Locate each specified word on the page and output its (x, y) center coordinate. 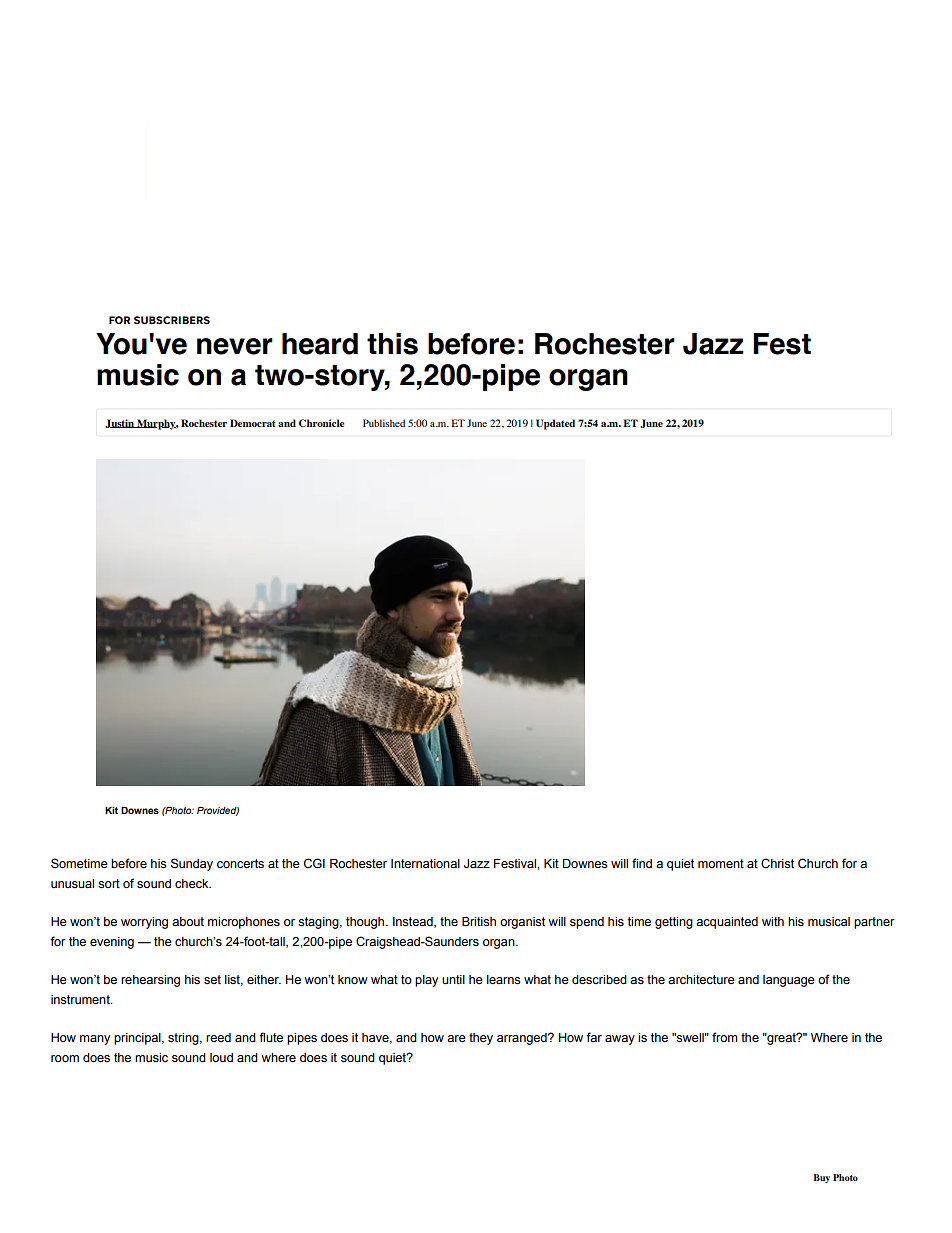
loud (221, 1057)
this (392, 344)
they (481, 1039)
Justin (120, 423)
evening (112, 943)
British (479, 922)
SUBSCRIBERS (172, 320)
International (425, 864)
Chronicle (321, 423)
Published (384, 423)
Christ (777, 863)
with (773, 922)
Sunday (192, 864)
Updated (555, 424)
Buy (821, 1178)
